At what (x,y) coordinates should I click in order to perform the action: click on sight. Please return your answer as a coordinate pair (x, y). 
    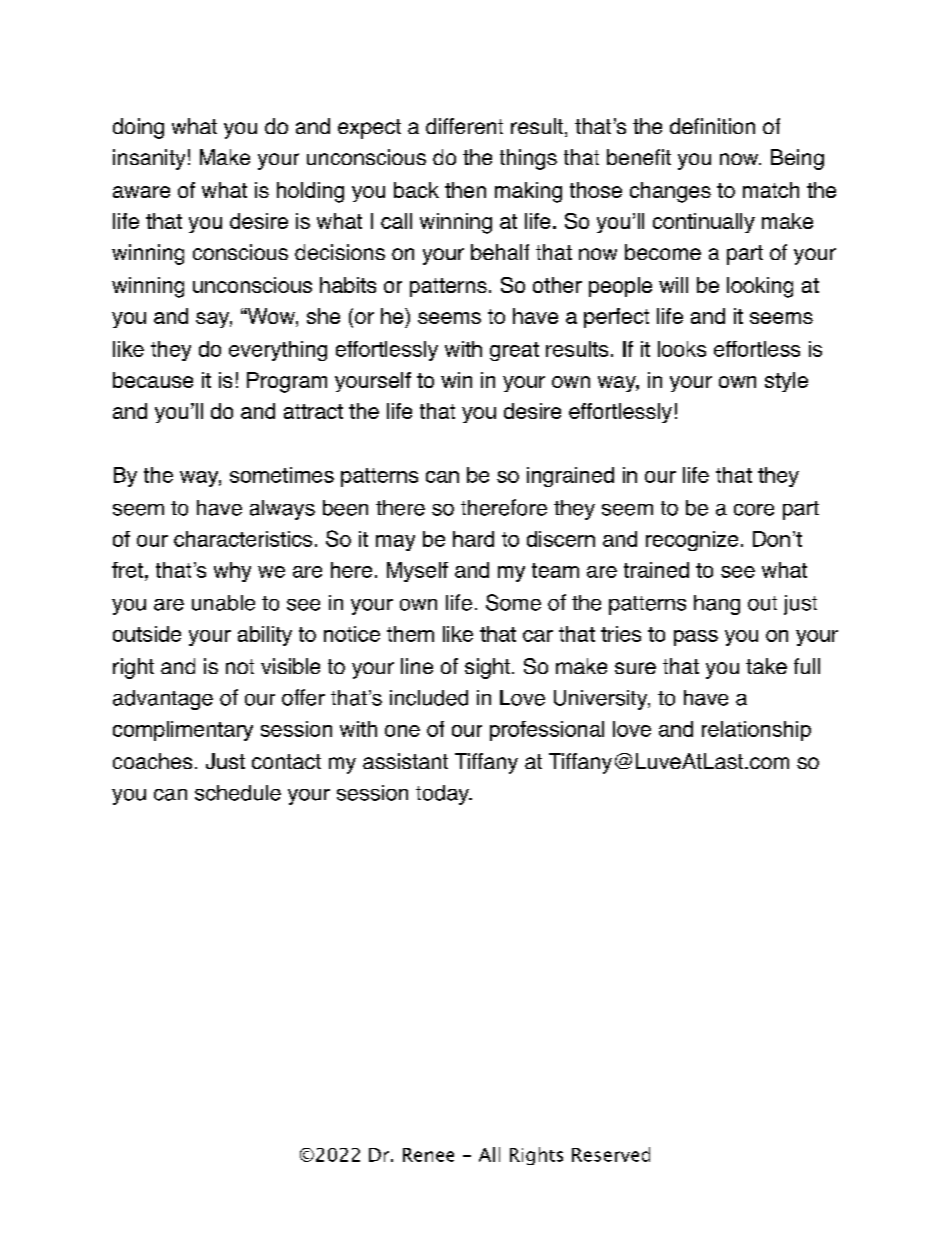
    Looking at the image, I should click on (487, 668).
